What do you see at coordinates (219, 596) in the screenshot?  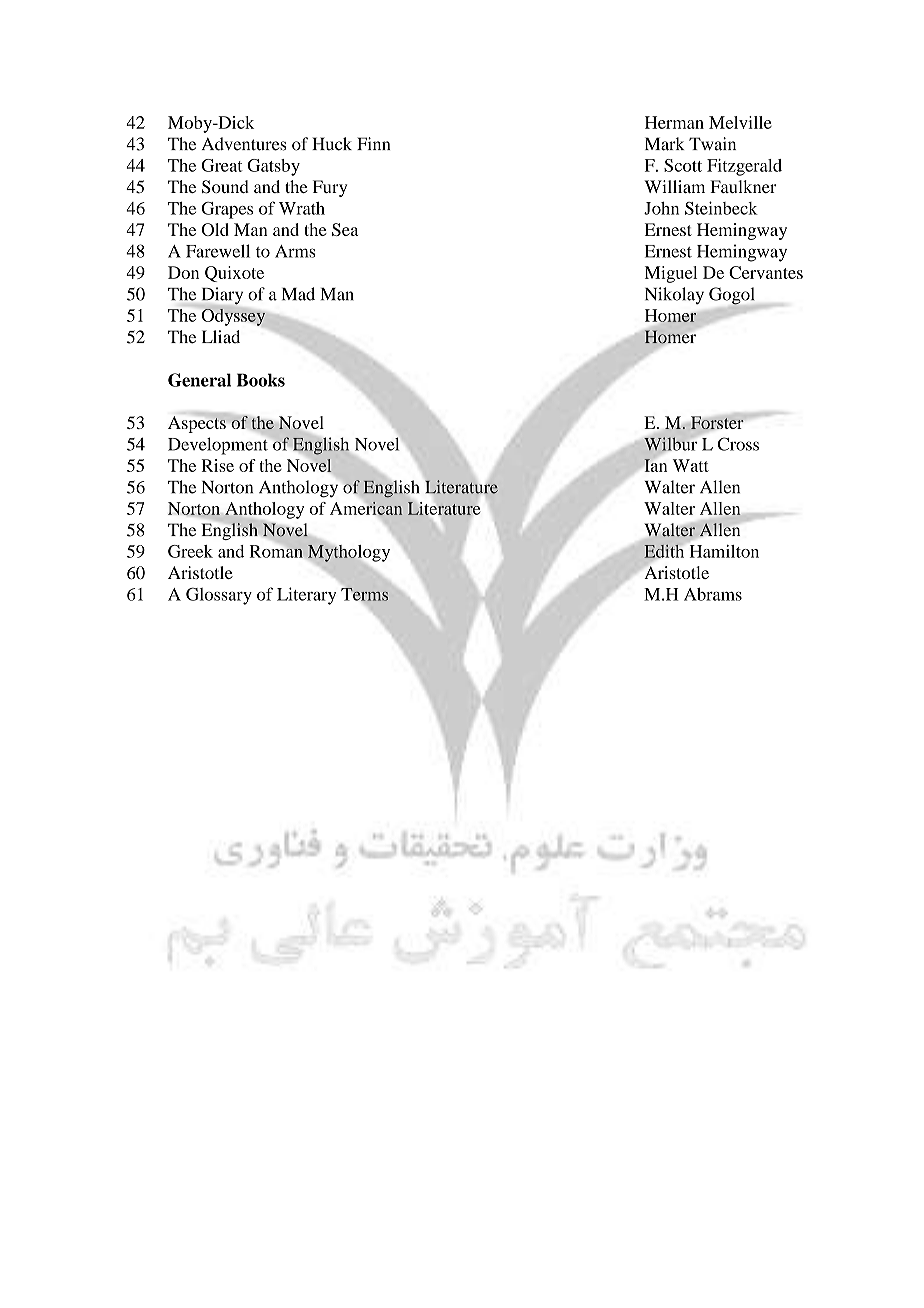 I see `Glossary` at bounding box center [219, 596].
